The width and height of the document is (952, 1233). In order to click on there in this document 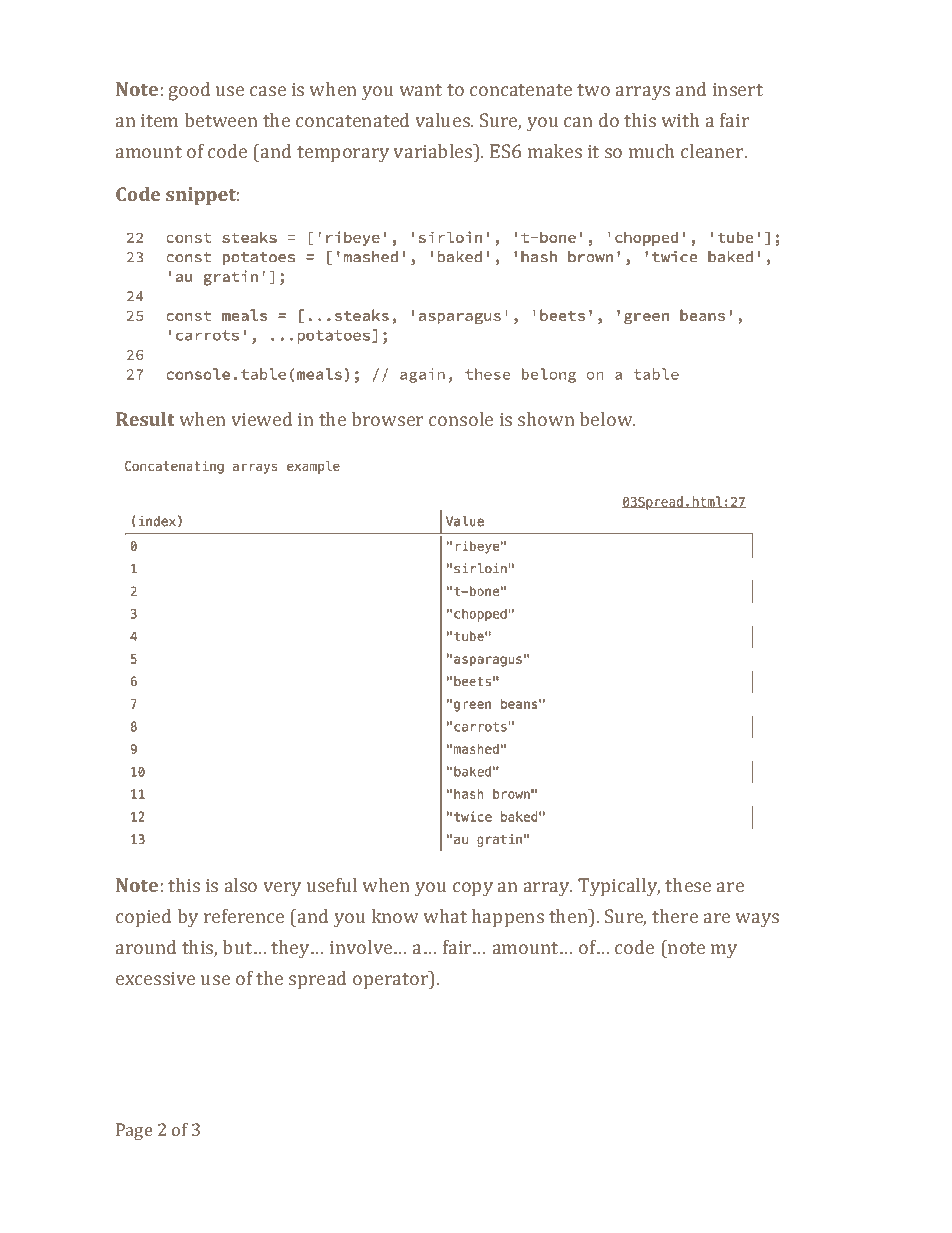, I will do `click(675, 916)`.
